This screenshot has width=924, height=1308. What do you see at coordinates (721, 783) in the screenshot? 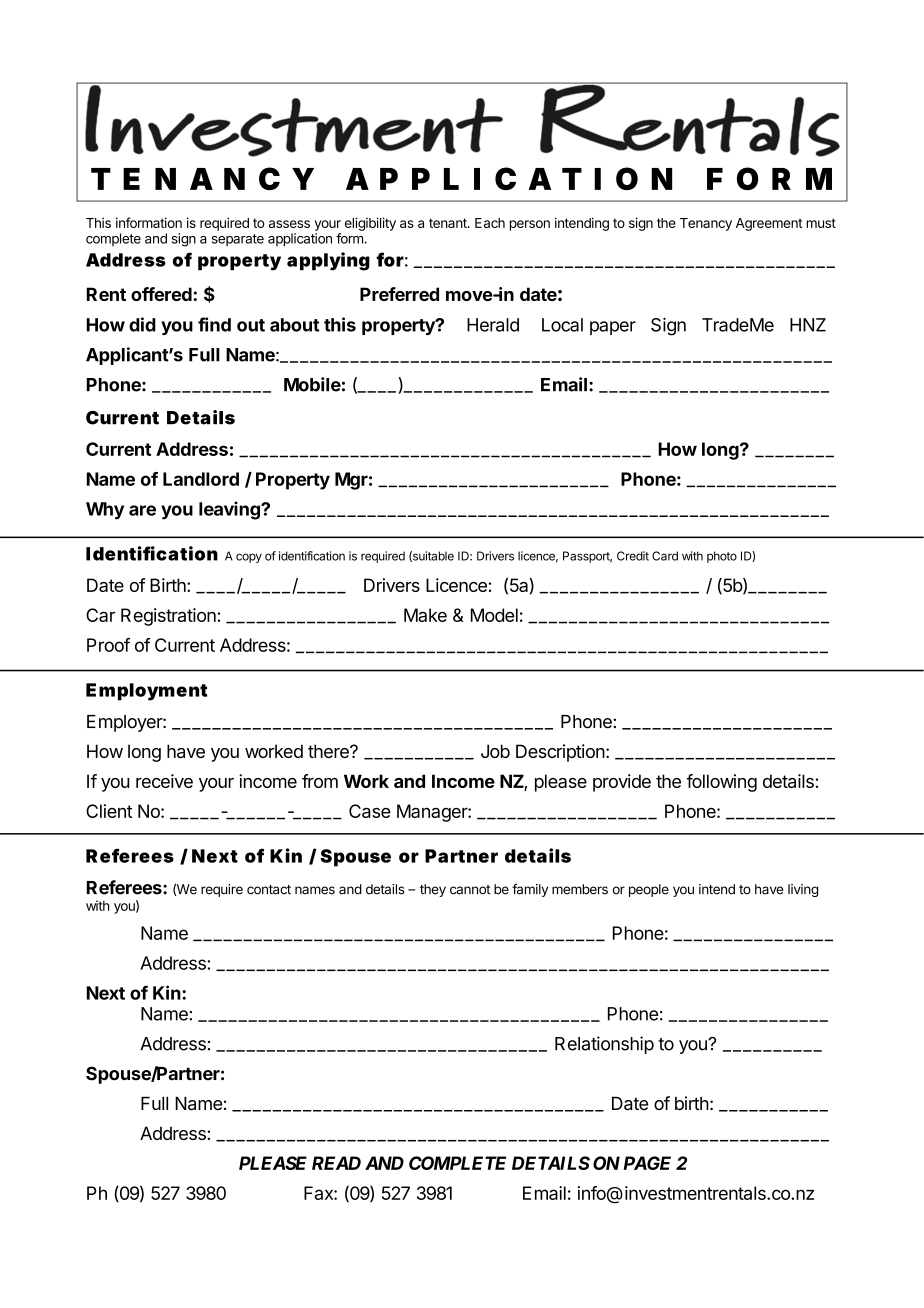
I see `following` at bounding box center [721, 783].
